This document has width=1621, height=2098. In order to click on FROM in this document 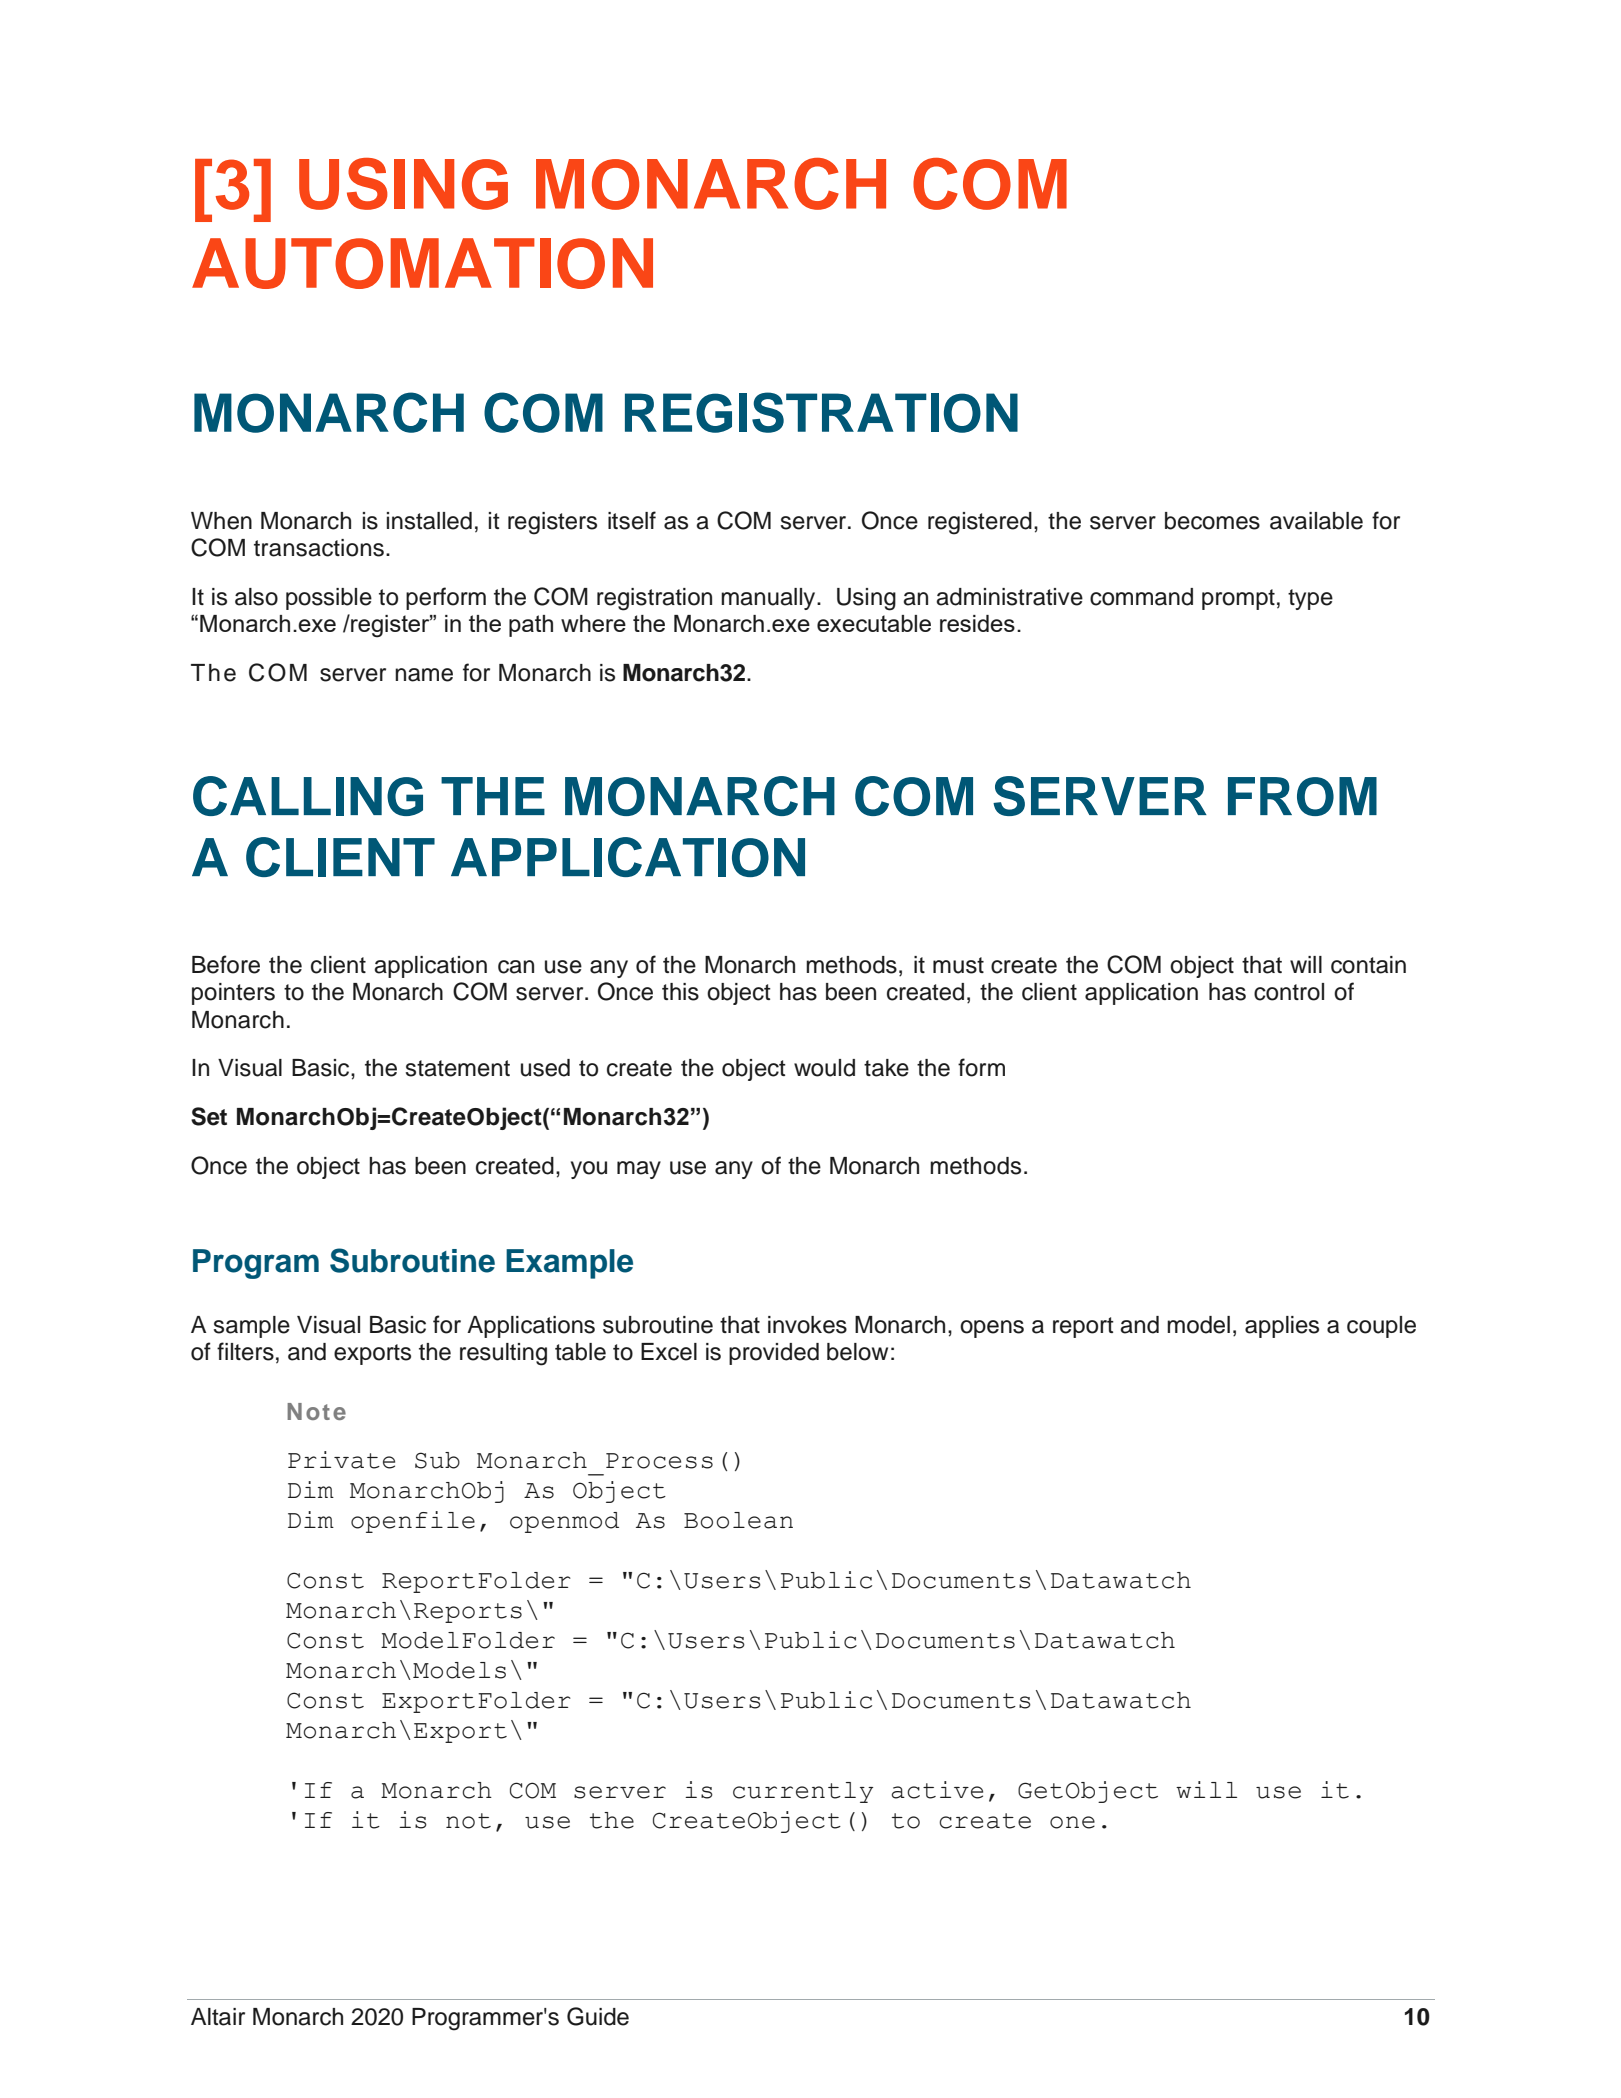, I will do `click(1302, 796)`.
